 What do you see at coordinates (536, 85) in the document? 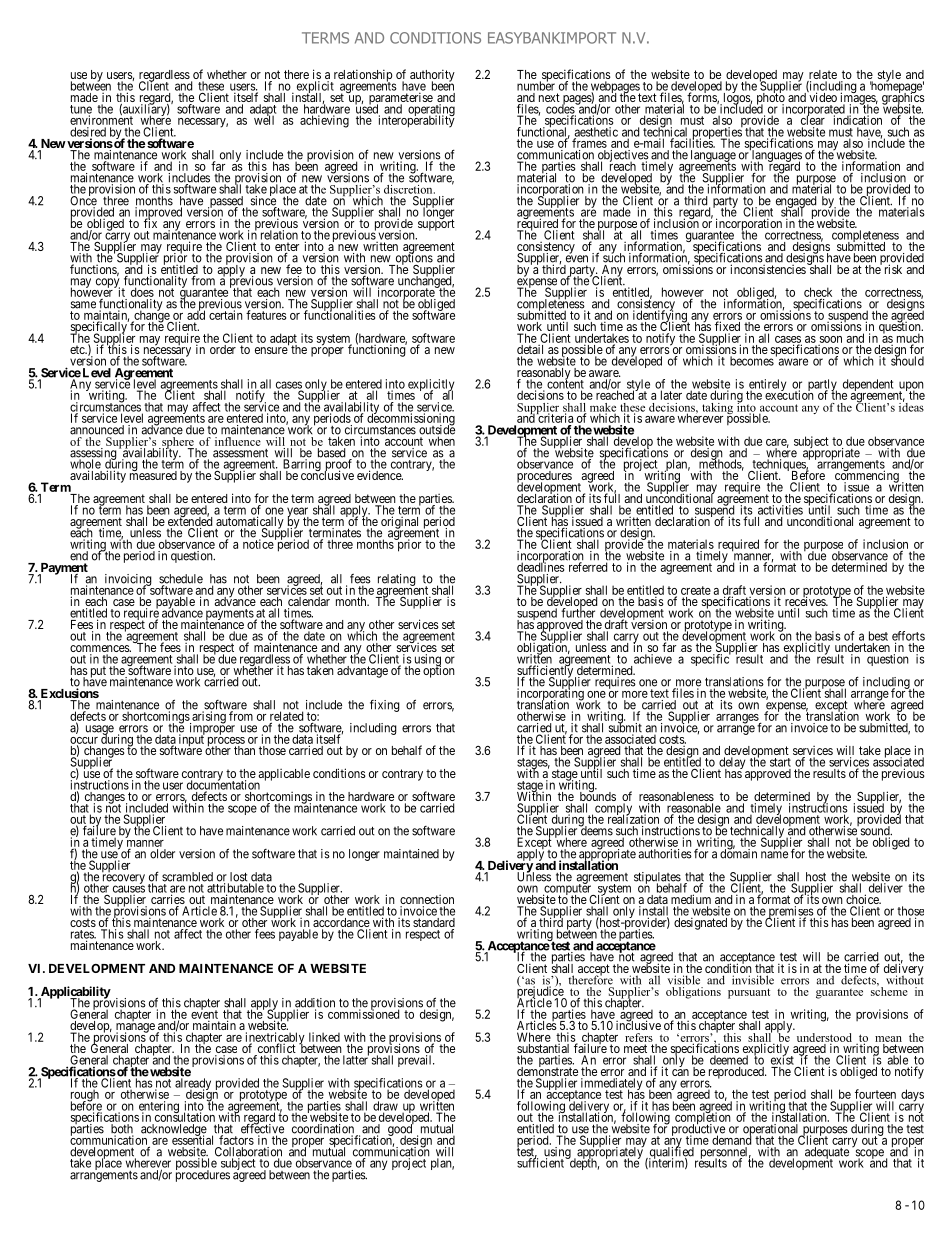
I see `number` at bounding box center [536, 85].
